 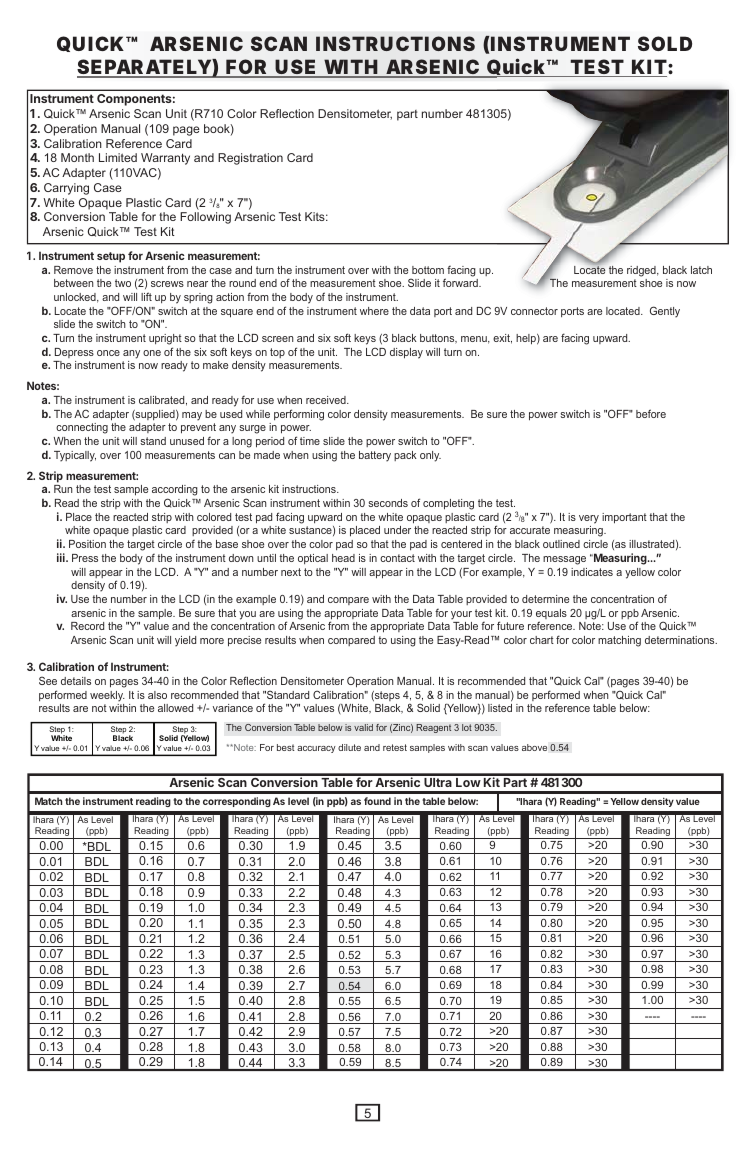 What do you see at coordinates (118, 157) in the image?
I see `Limited` at bounding box center [118, 157].
